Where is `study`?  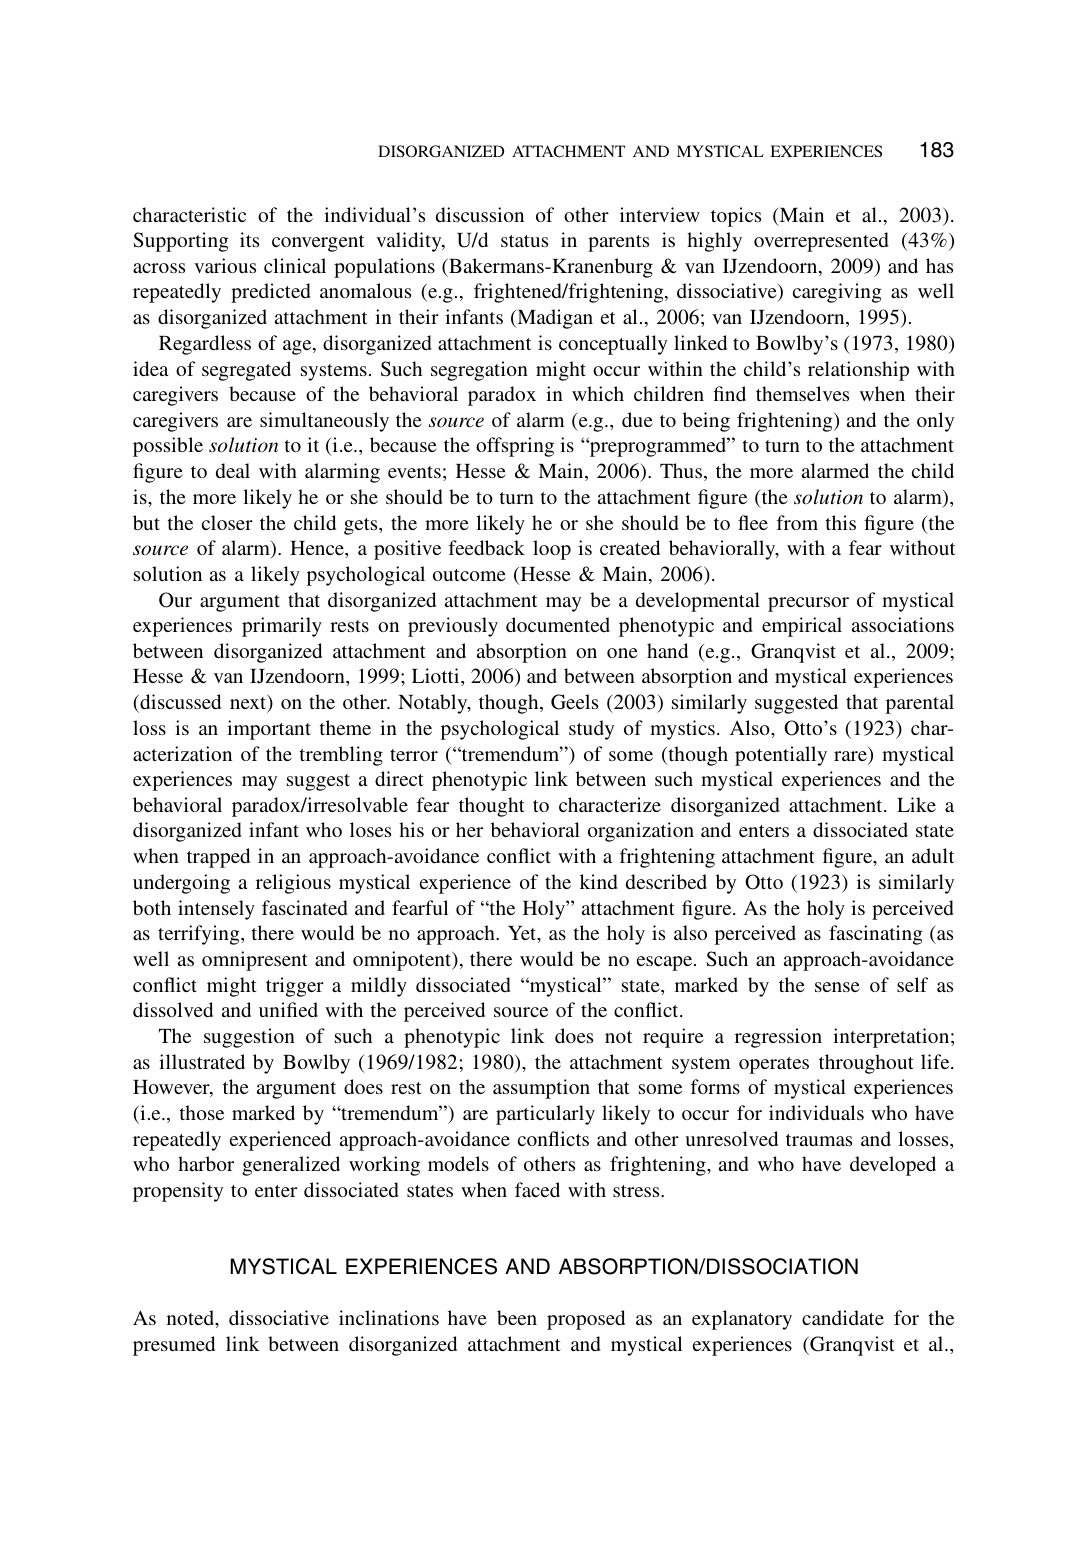 study is located at coordinates (591, 730).
